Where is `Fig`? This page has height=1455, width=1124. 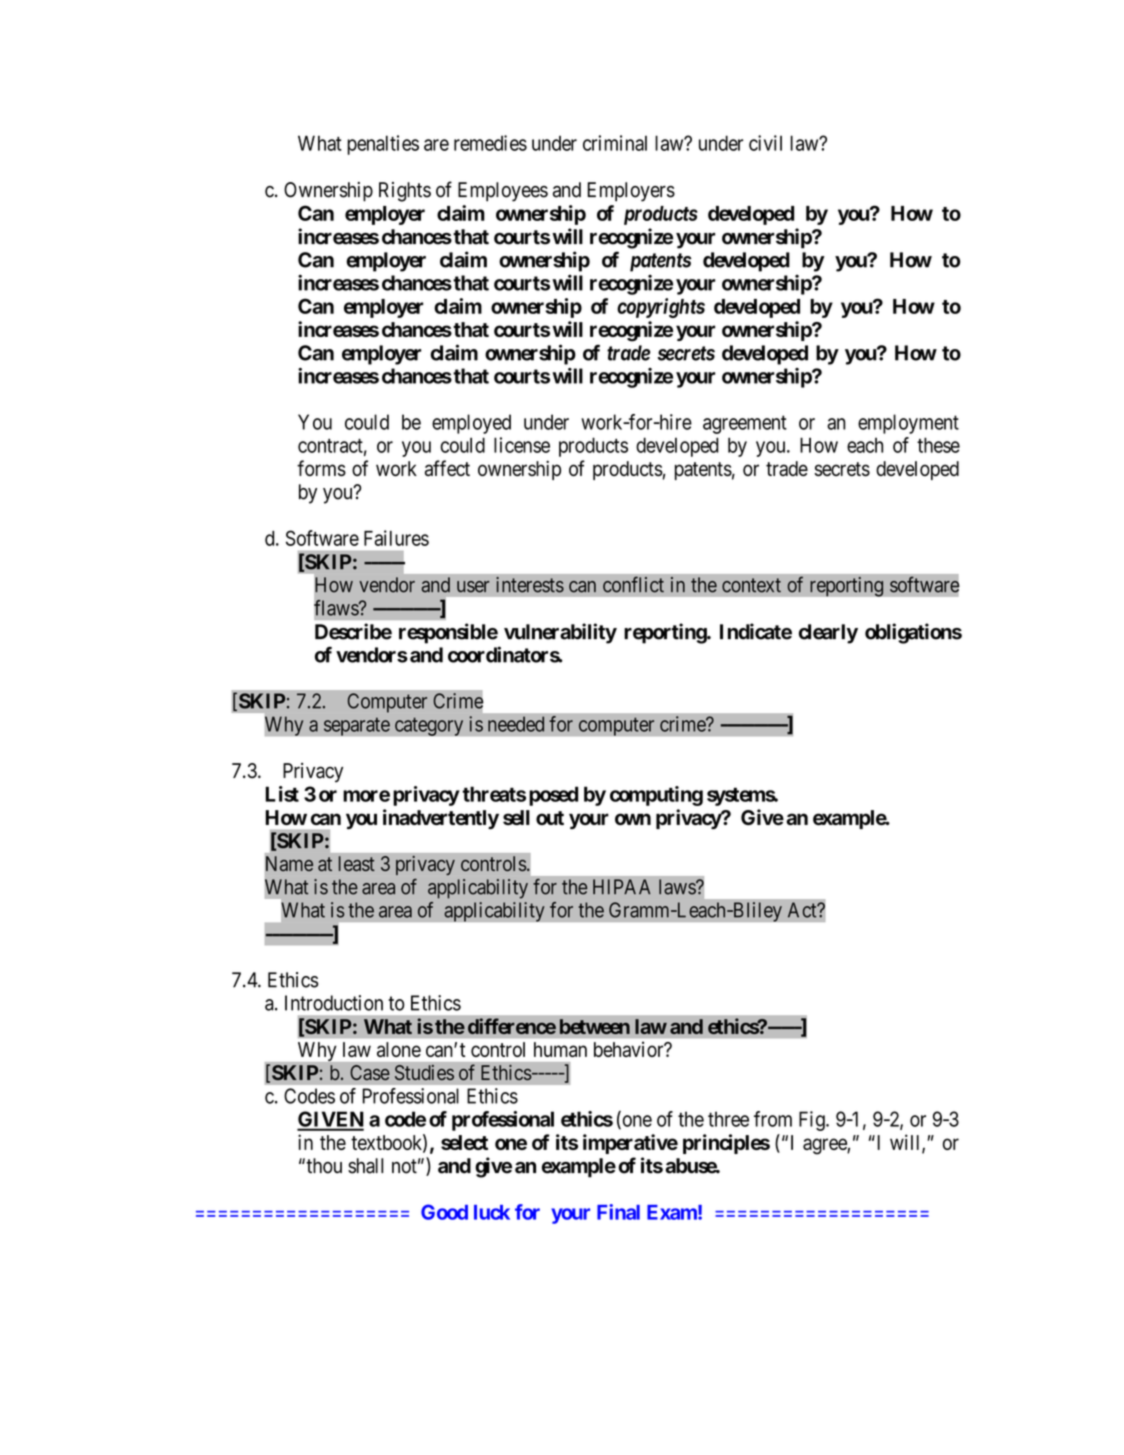 Fig is located at coordinates (813, 1121).
